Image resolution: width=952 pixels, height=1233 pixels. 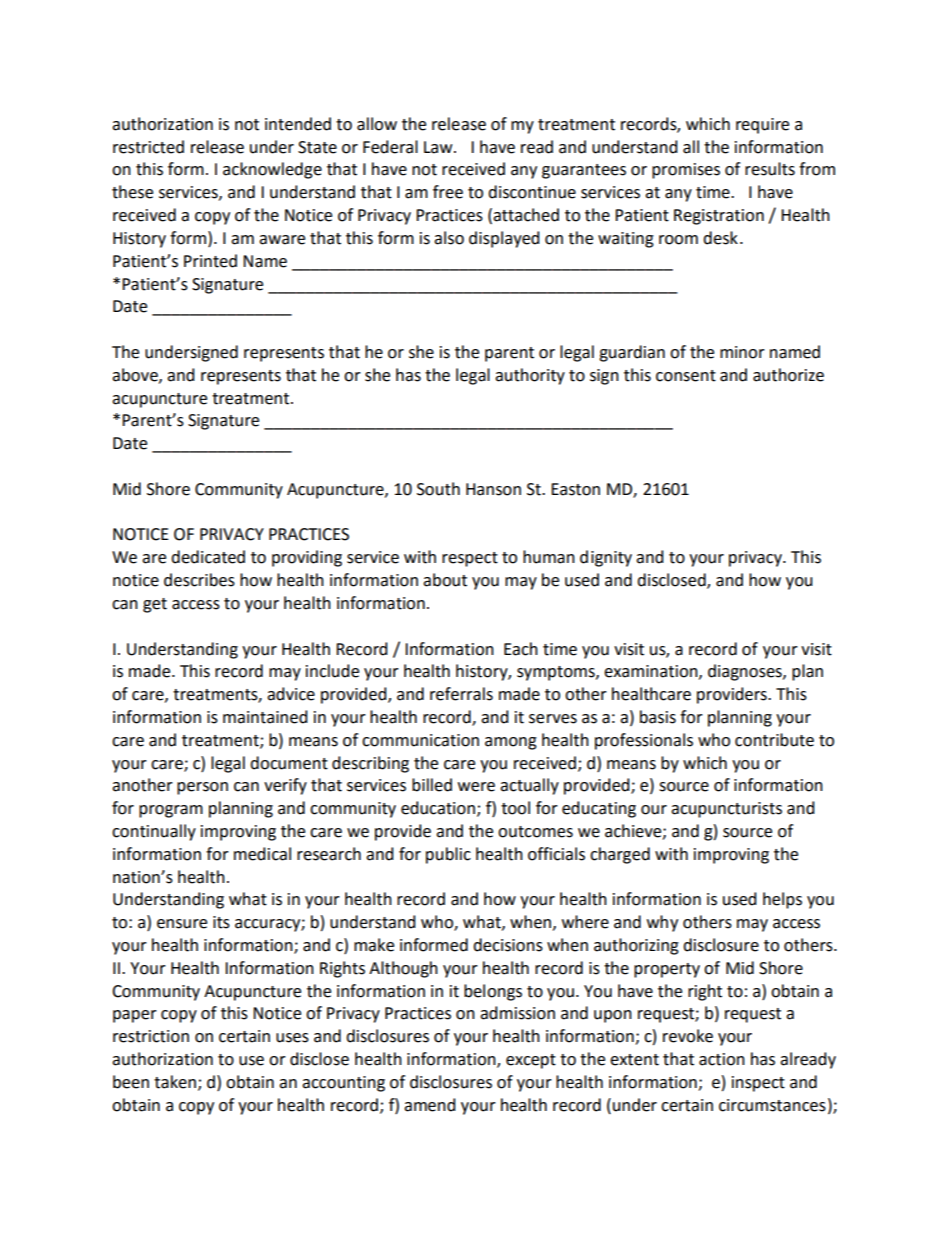 What do you see at coordinates (770, 169) in the page?
I see `results` at bounding box center [770, 169].
